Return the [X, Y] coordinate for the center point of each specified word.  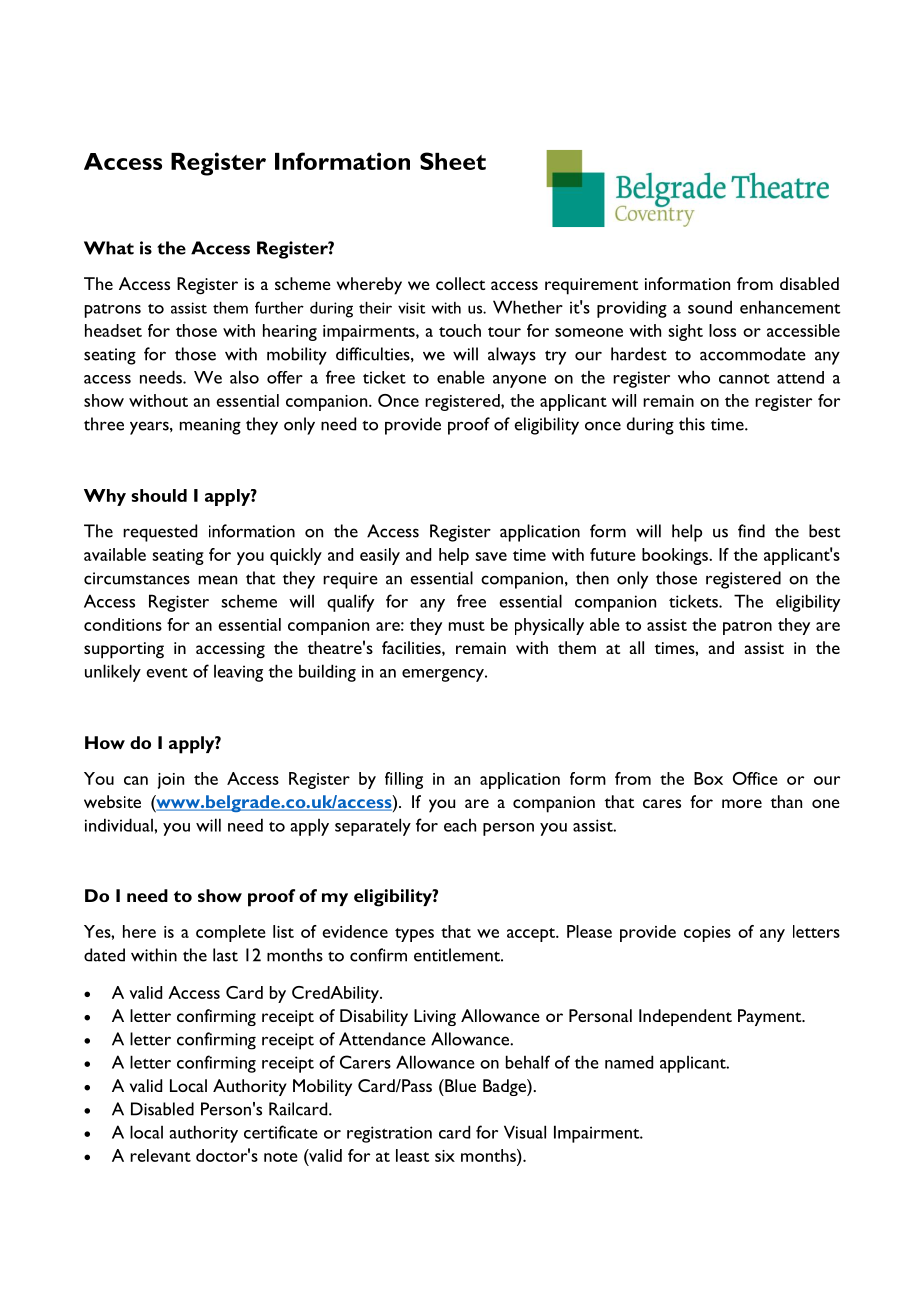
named [629, 1062]
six [445, 1156]
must [467, 626]
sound [710, 307]
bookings [676, 556]
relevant [160, 1155]
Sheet [453, 161]
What [109, 248]
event [167, 673]
